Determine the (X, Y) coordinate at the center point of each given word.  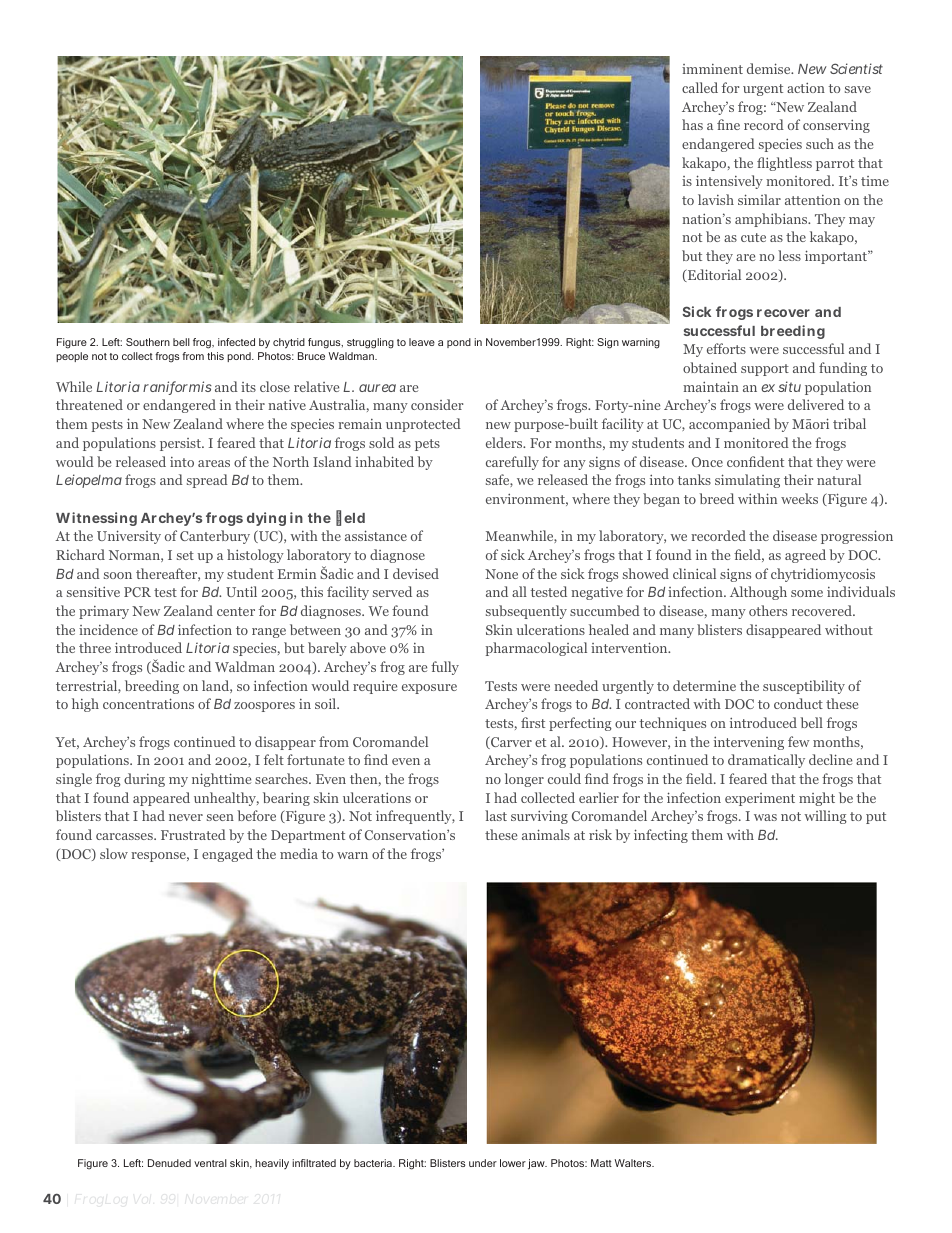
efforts (726, 348)
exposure (429, 689)
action (806, 87)
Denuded (169, 1163)
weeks (799, 498)
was (765, 817)
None (501, 574)
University (129, 537)
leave (422, 342)
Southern (148, 342)
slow (114, 853)
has (692, 124)
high (85, 705)
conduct (798, 703)
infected (236, 342)
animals (546, 834)
